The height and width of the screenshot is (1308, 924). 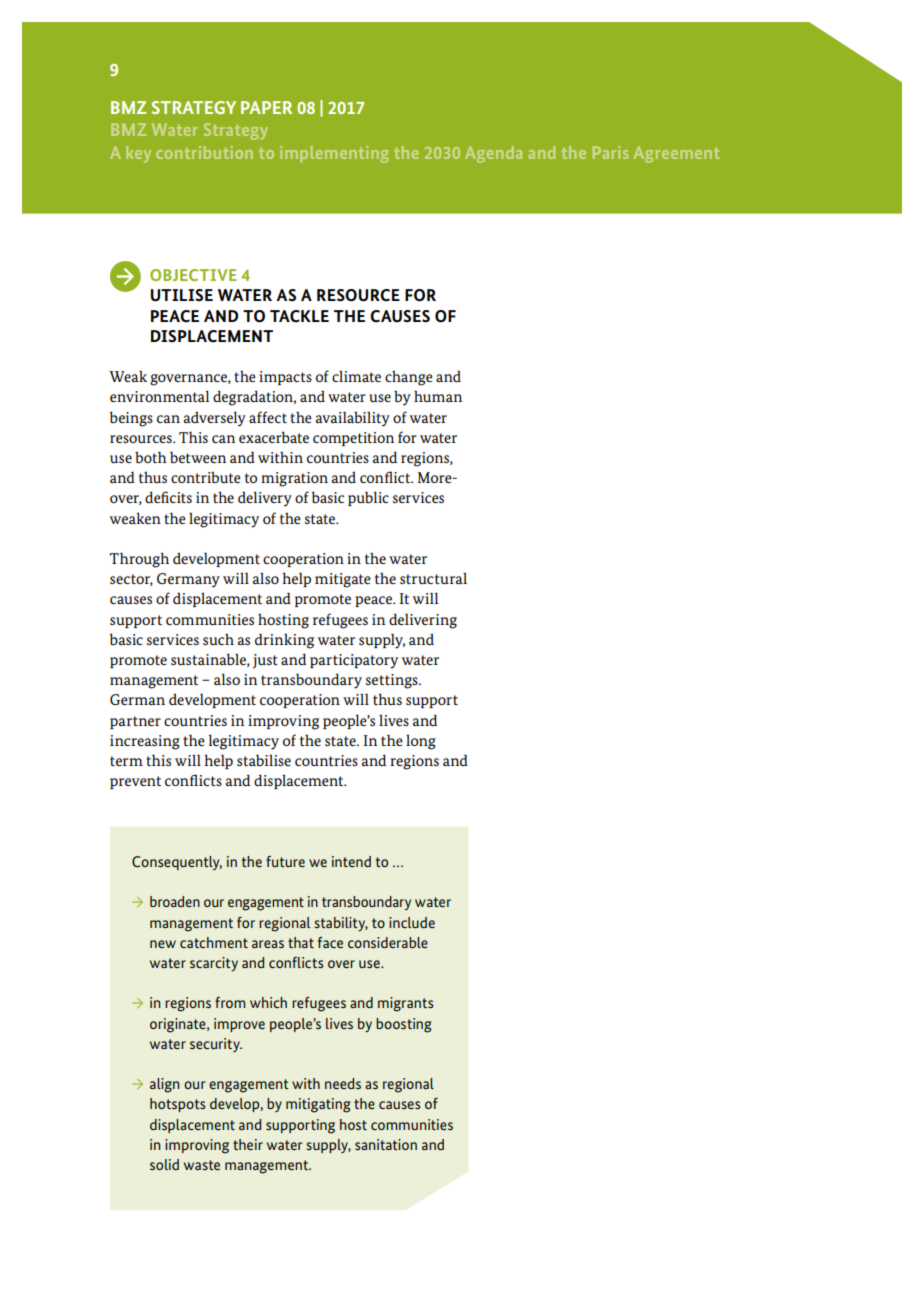 I want to click on implementing, so click(x=334, y=154).
